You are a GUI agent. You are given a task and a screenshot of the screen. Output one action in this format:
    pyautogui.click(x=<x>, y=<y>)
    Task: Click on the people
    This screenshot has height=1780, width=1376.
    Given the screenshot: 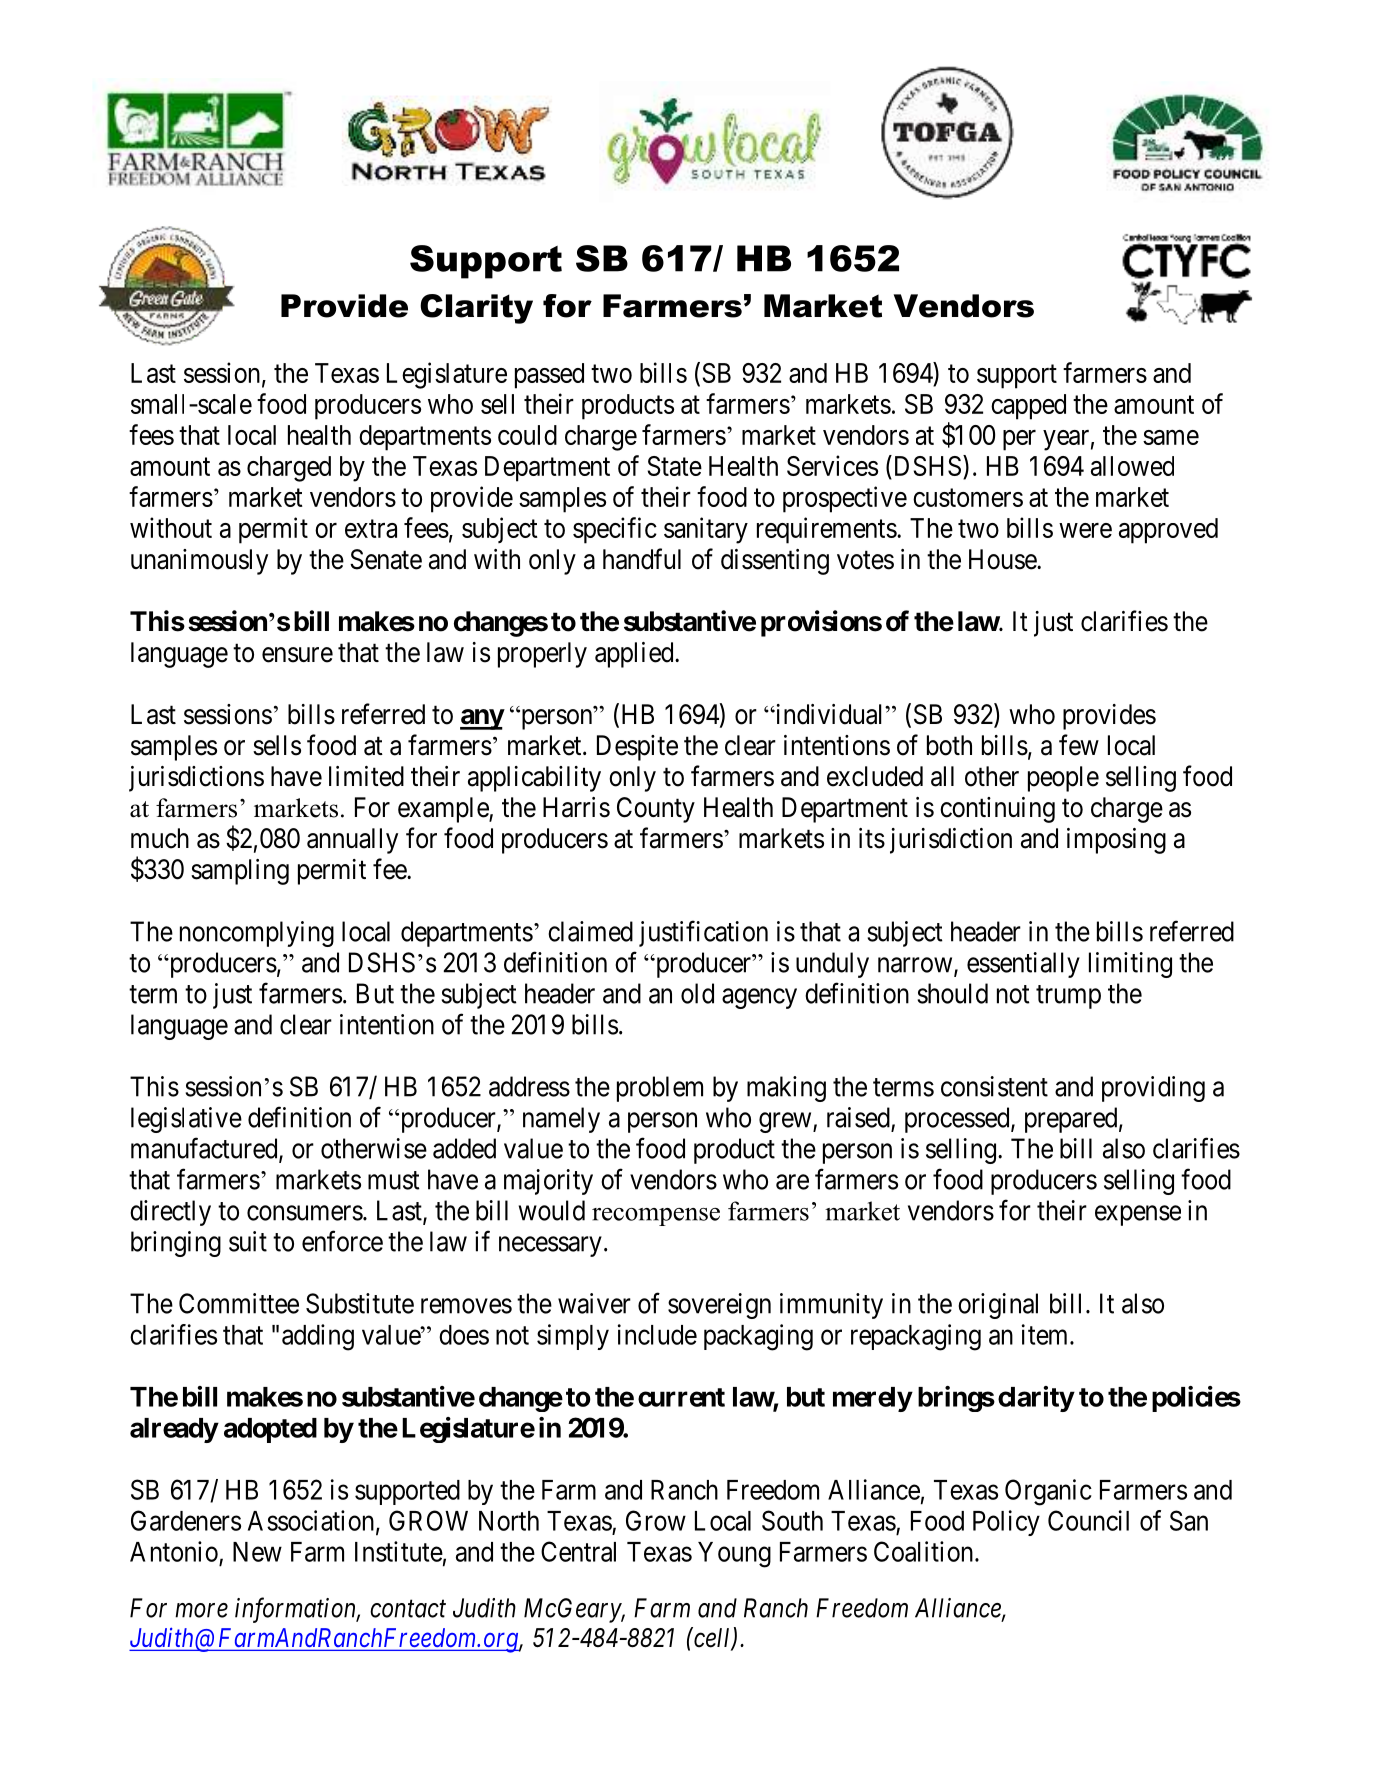 What is the action you would take?
    pyautogui.click(x=1063, y=779)
